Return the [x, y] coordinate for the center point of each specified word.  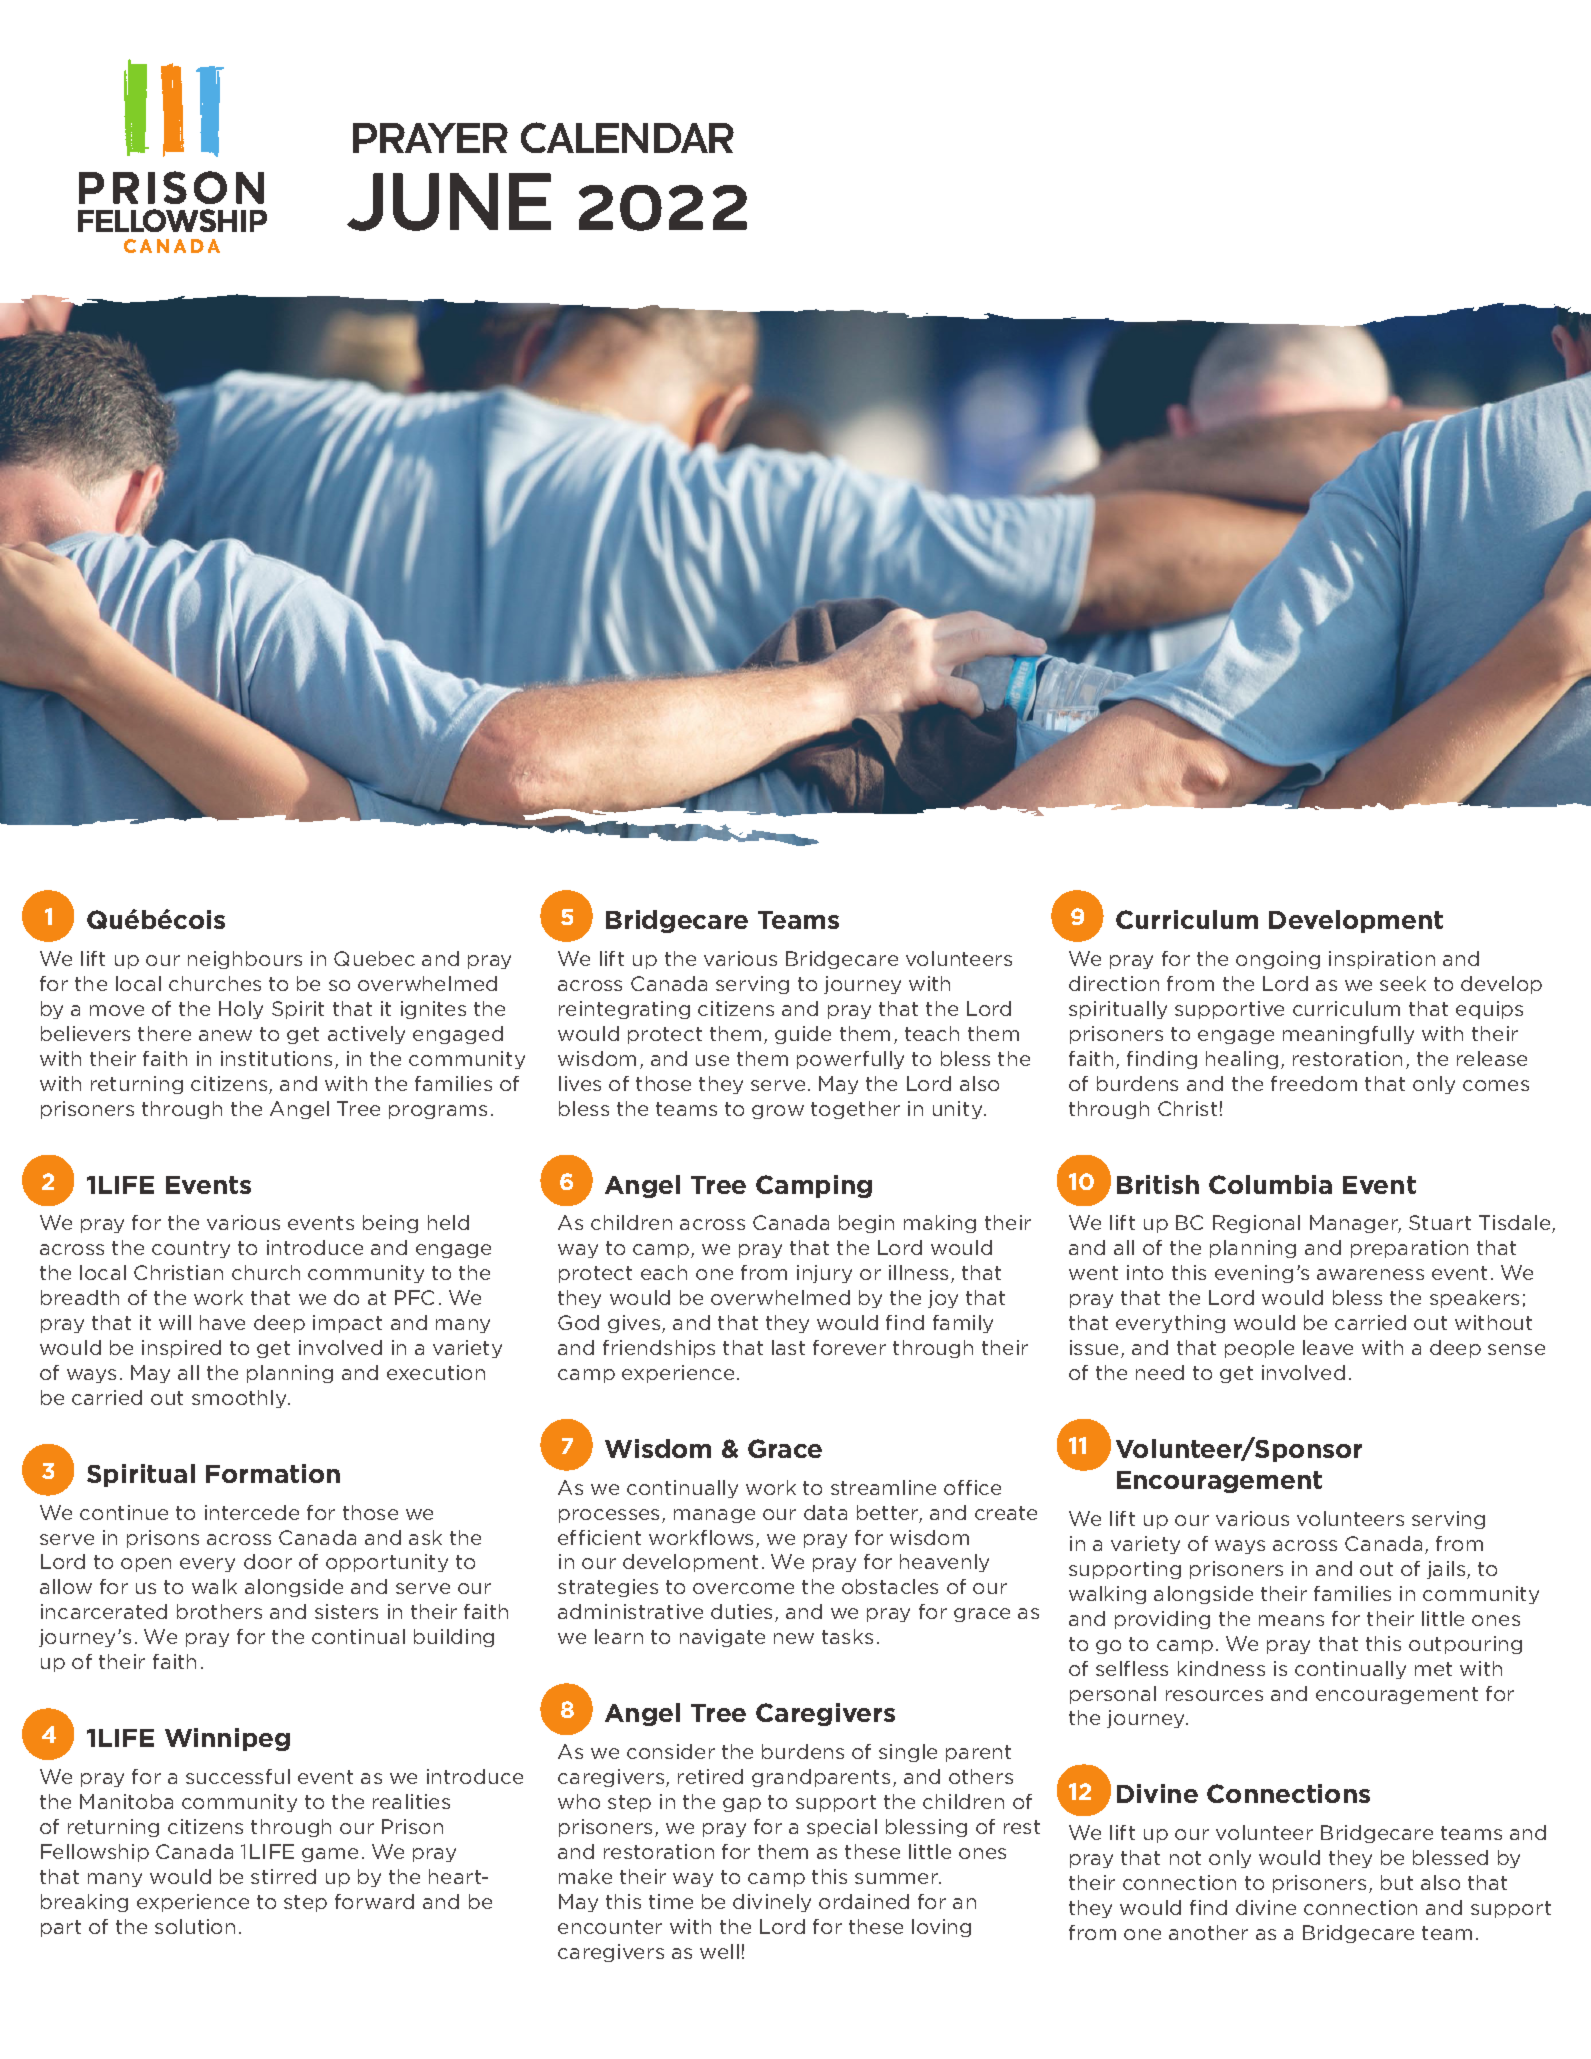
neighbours [245, 960]
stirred [283, 1876]
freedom [1314, 1083]
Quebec [374, 958]
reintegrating [624, 1010]
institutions [276, 1058]
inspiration [1382, 960]
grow [778, 1112]
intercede [252, 1512]
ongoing [1278, 960]
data [825, 1512]
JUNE [449, 202]
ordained [864, 1901]
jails [1447, 1570]
